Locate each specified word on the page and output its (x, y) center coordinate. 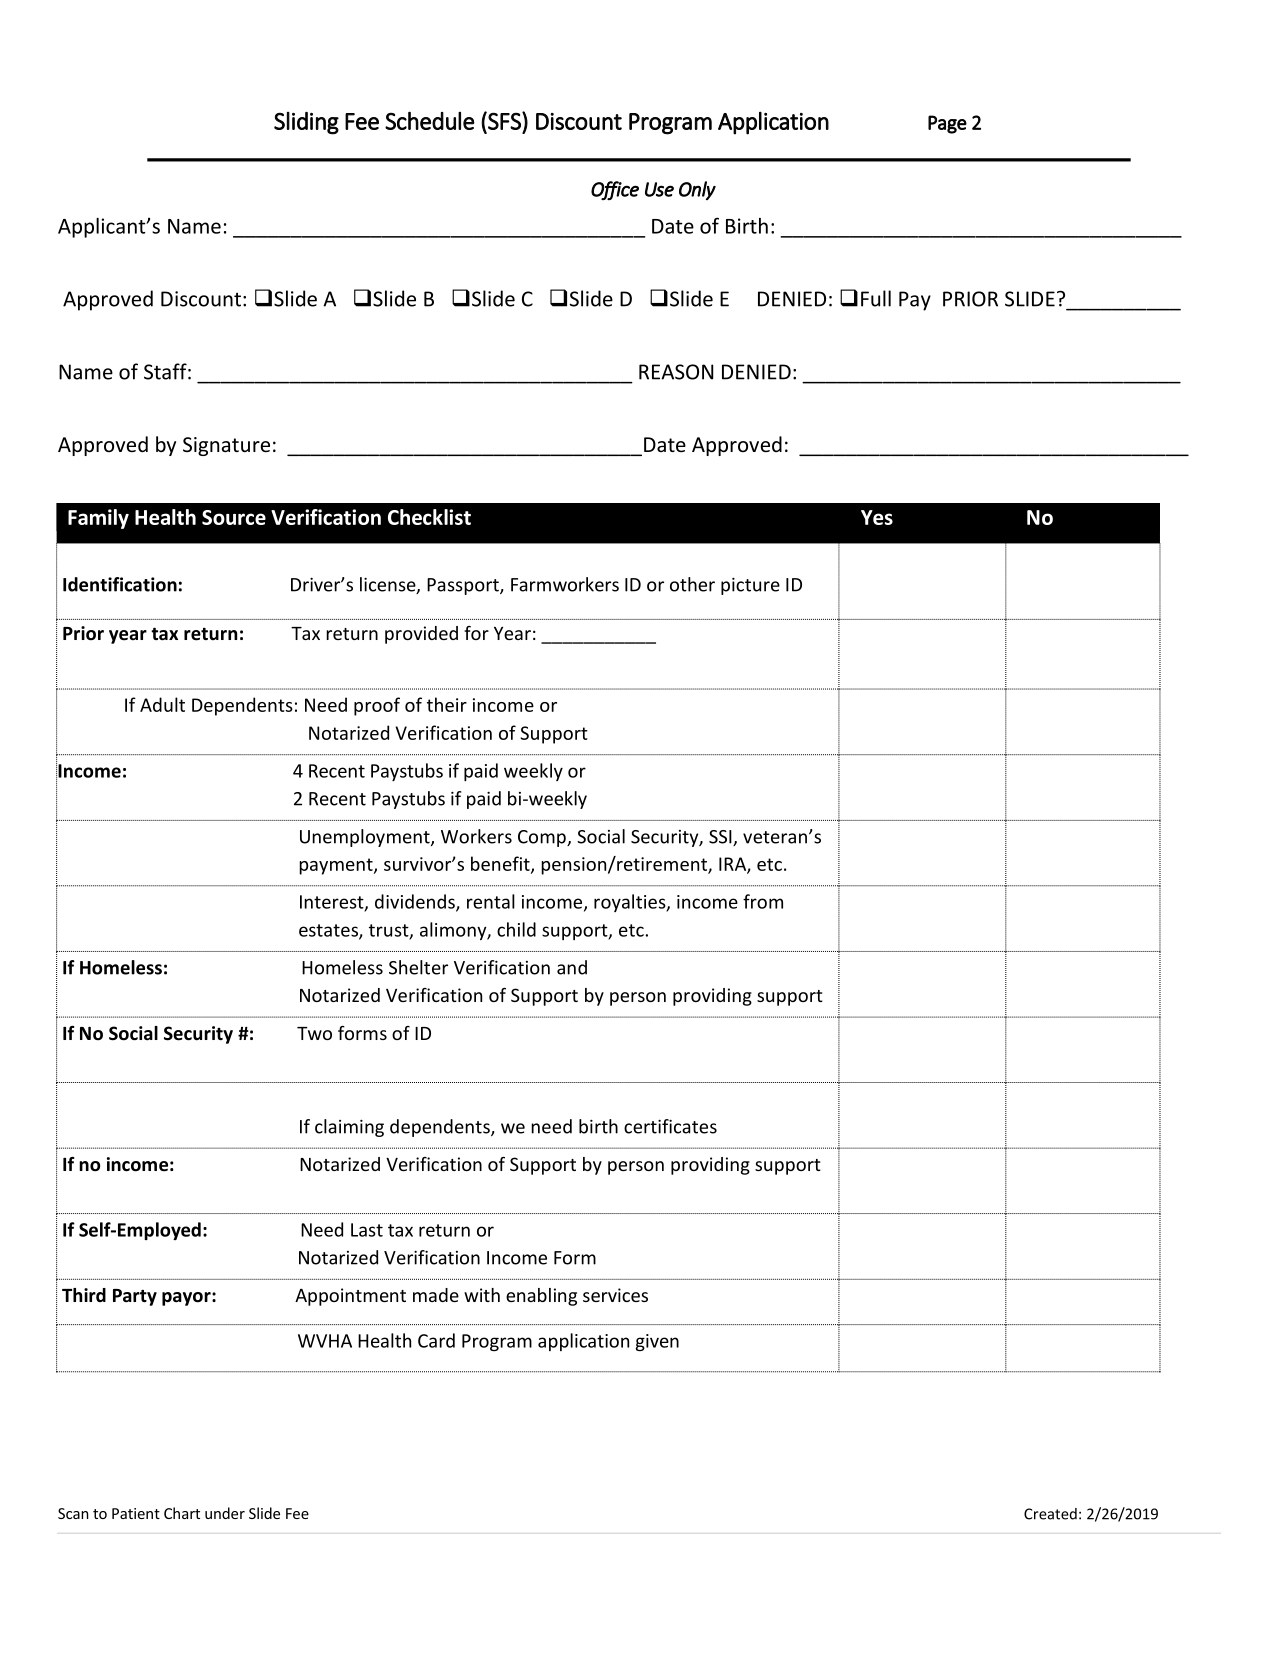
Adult (162, 704)
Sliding (306, 123)
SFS (504, 120)
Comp (543, 838)
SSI (721, 838)
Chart (182, 1513)
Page (947, 124)
